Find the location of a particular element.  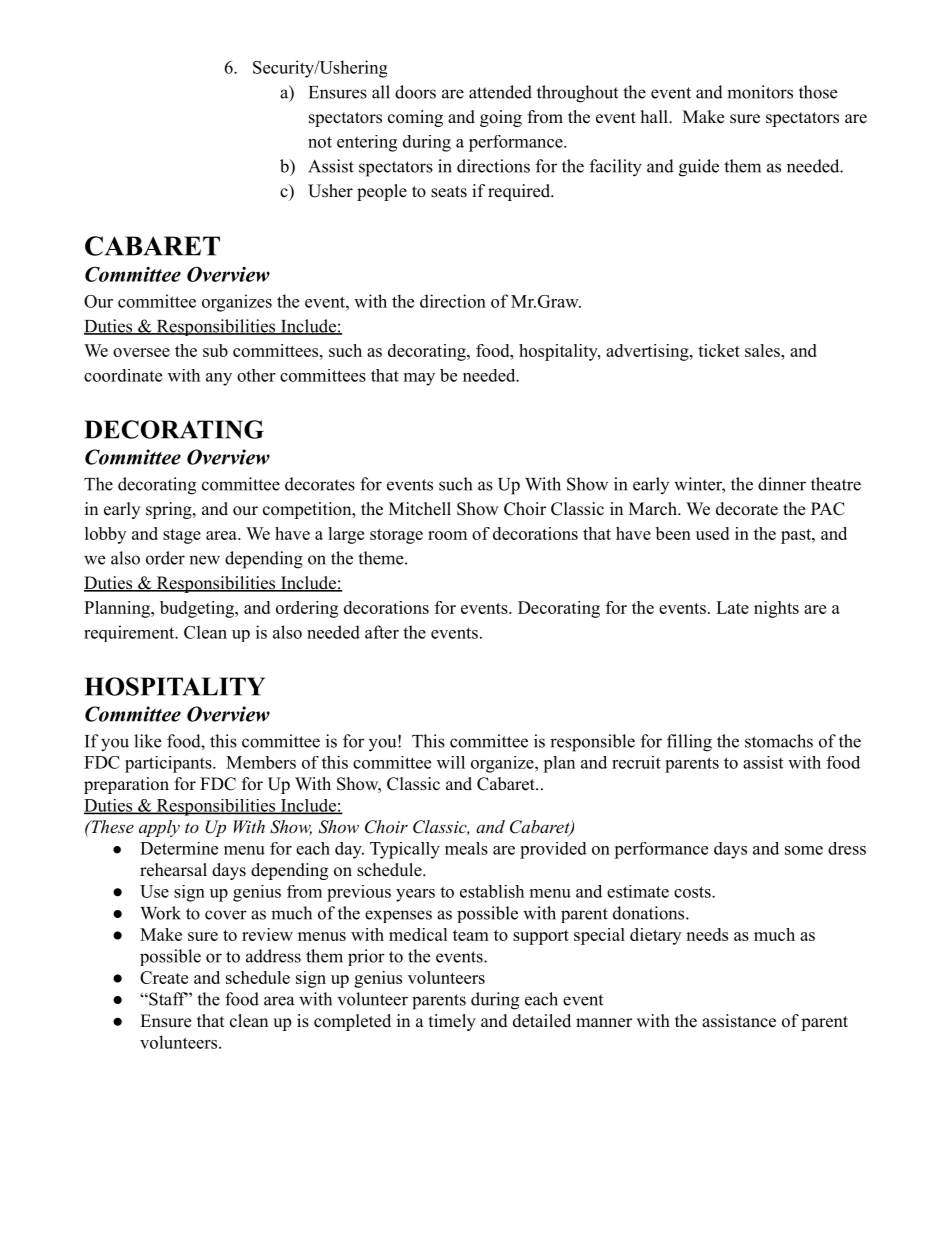

may is located at coordinates (419, 379).
